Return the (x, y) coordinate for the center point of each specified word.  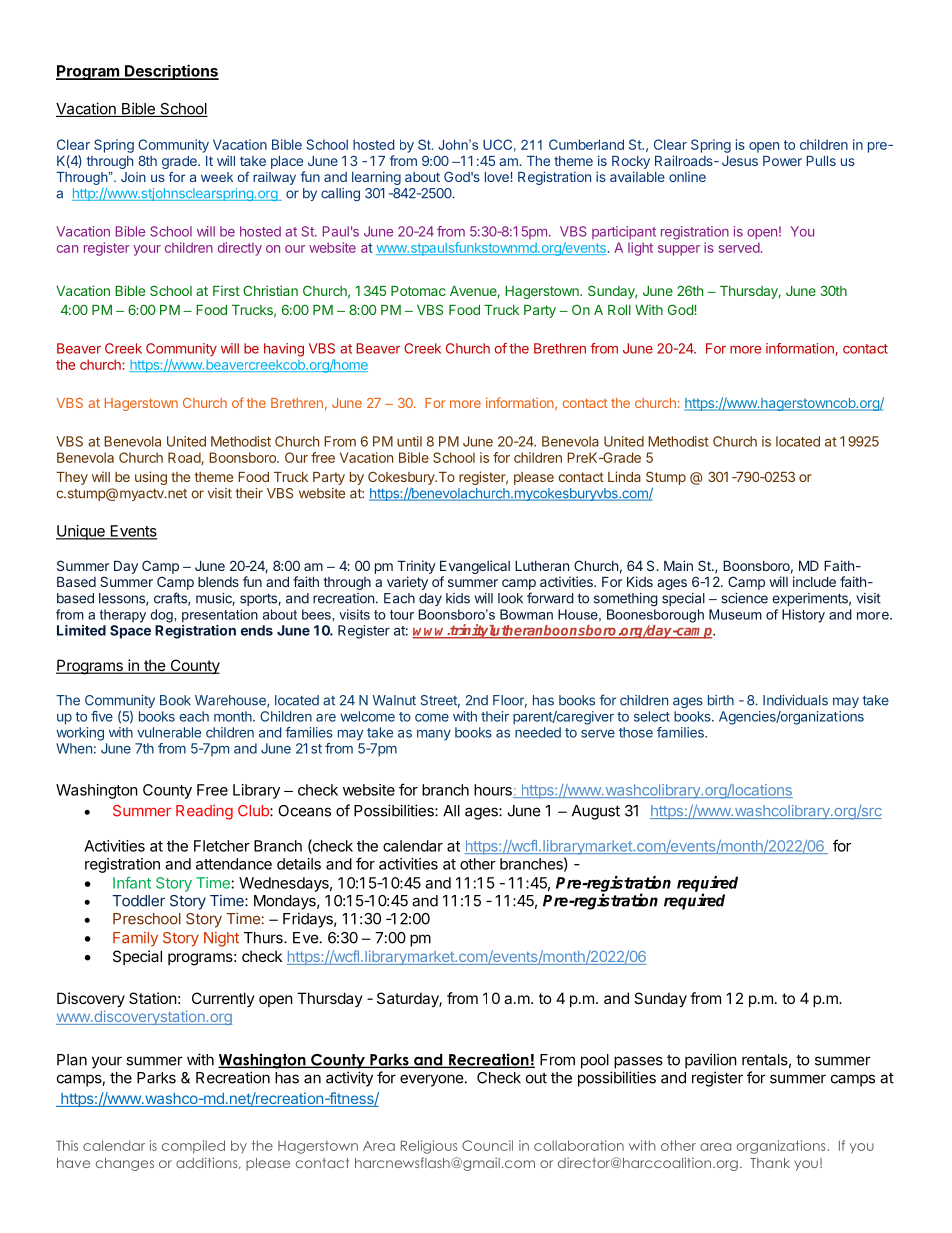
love (497, 177)
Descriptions (171, 72)
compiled (193, 1147)
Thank (770, 1162)
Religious (429, 1147)
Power (782, 161)
